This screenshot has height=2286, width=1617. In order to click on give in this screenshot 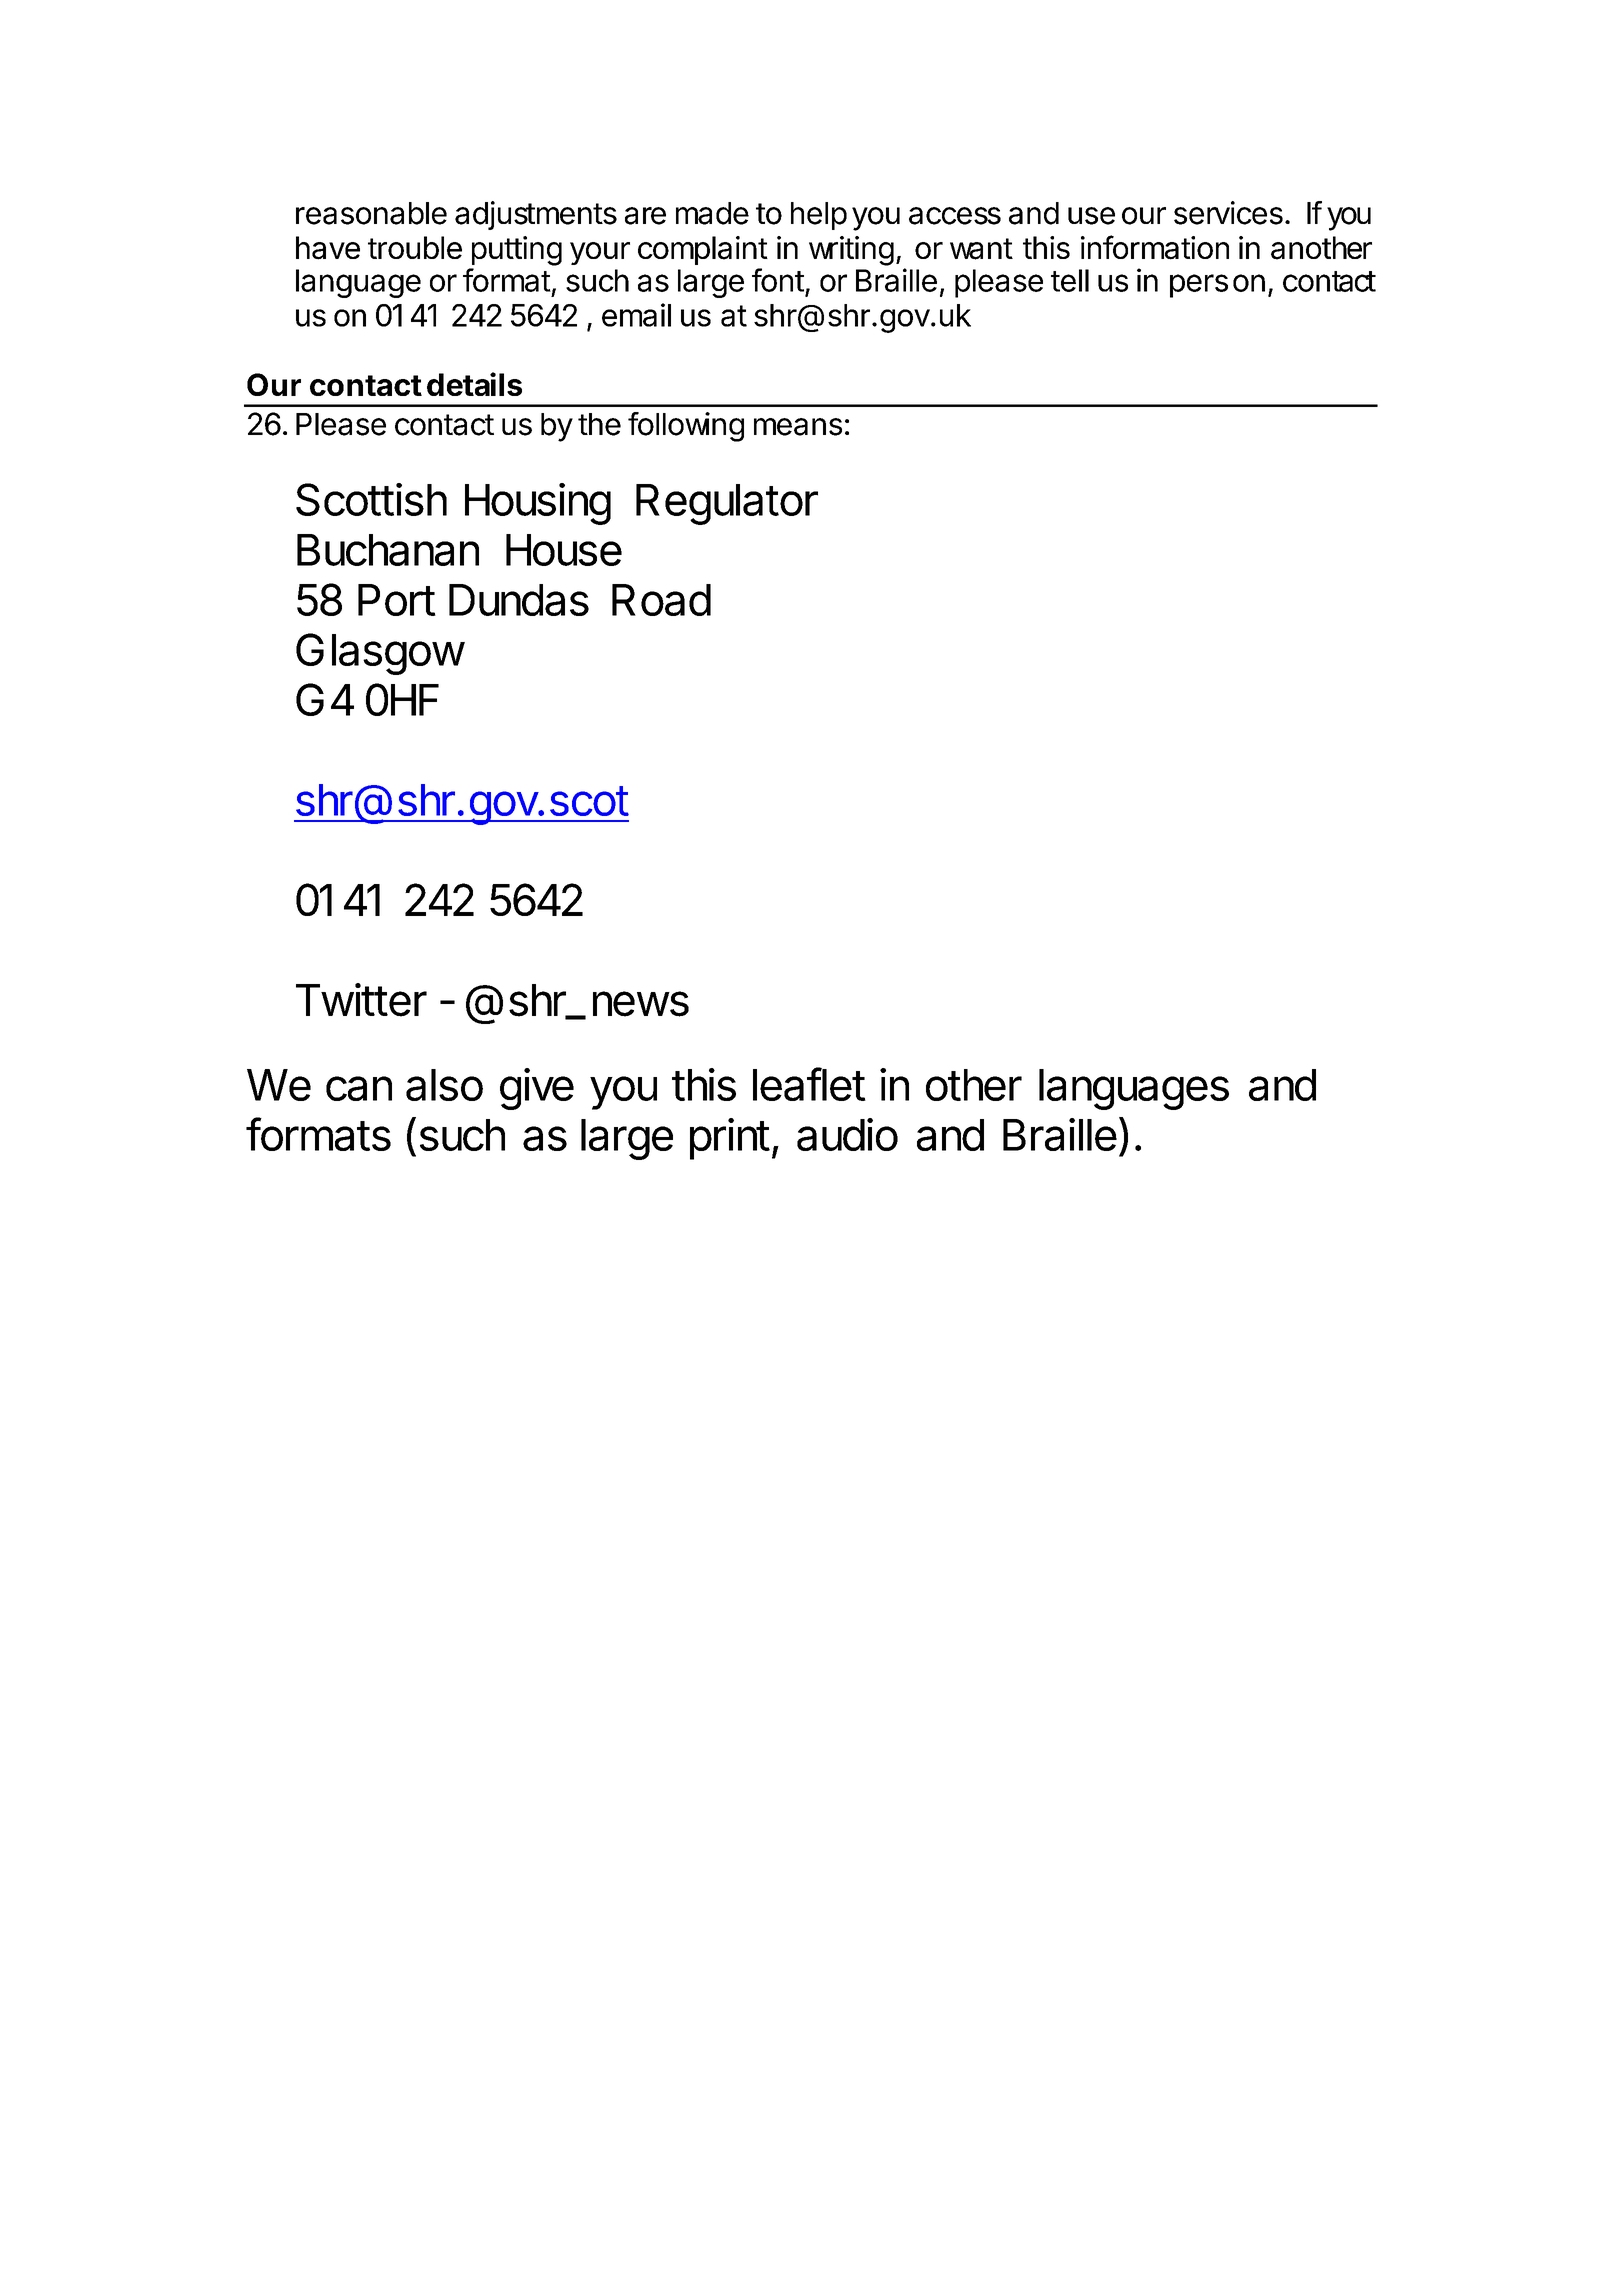, I will do `click(537, 1089)`.
